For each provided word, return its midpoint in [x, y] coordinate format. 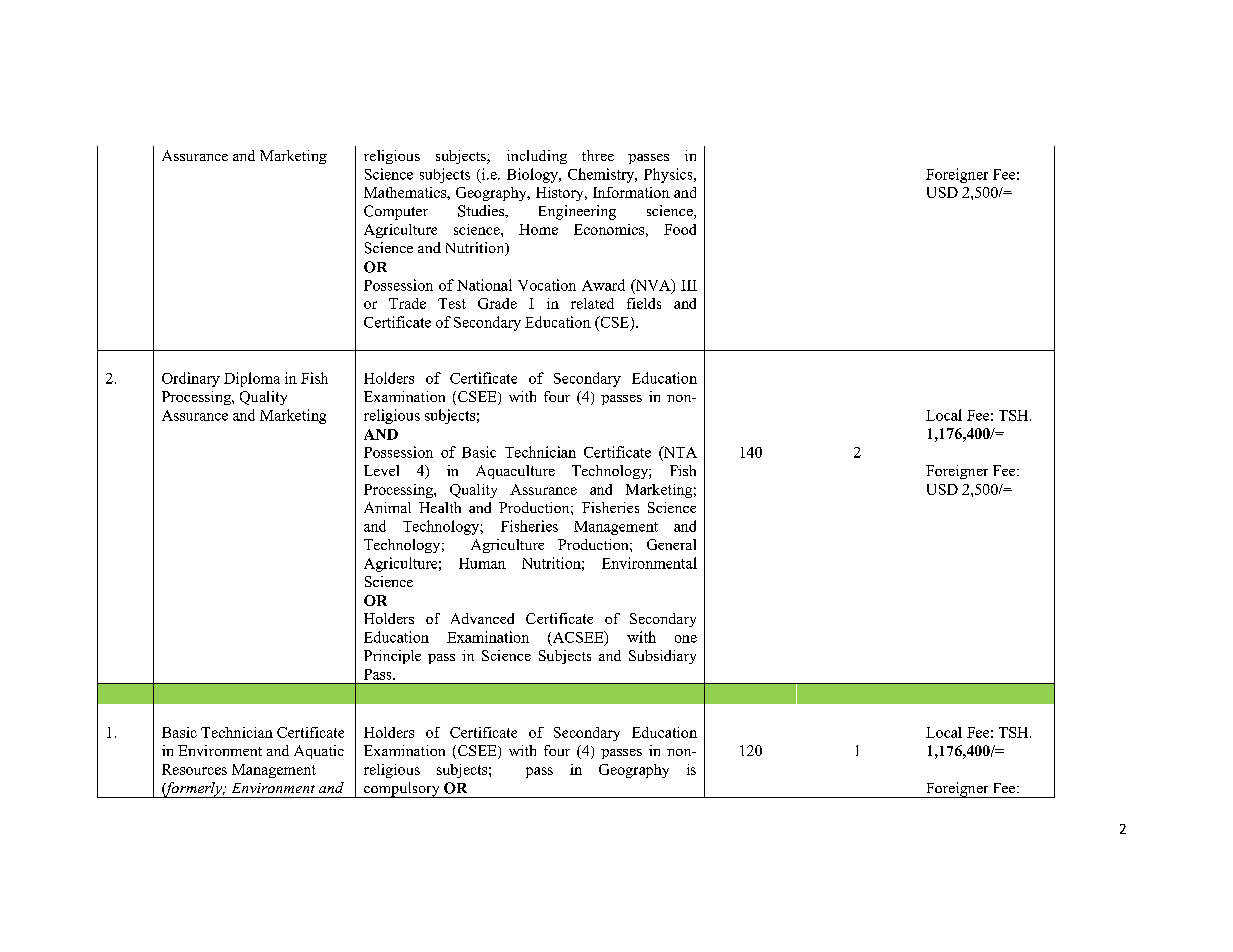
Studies [482, 211]
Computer [396, 212]
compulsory [402, 790]
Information [631, 192]
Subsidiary [662, 657]
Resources [194, 769]
